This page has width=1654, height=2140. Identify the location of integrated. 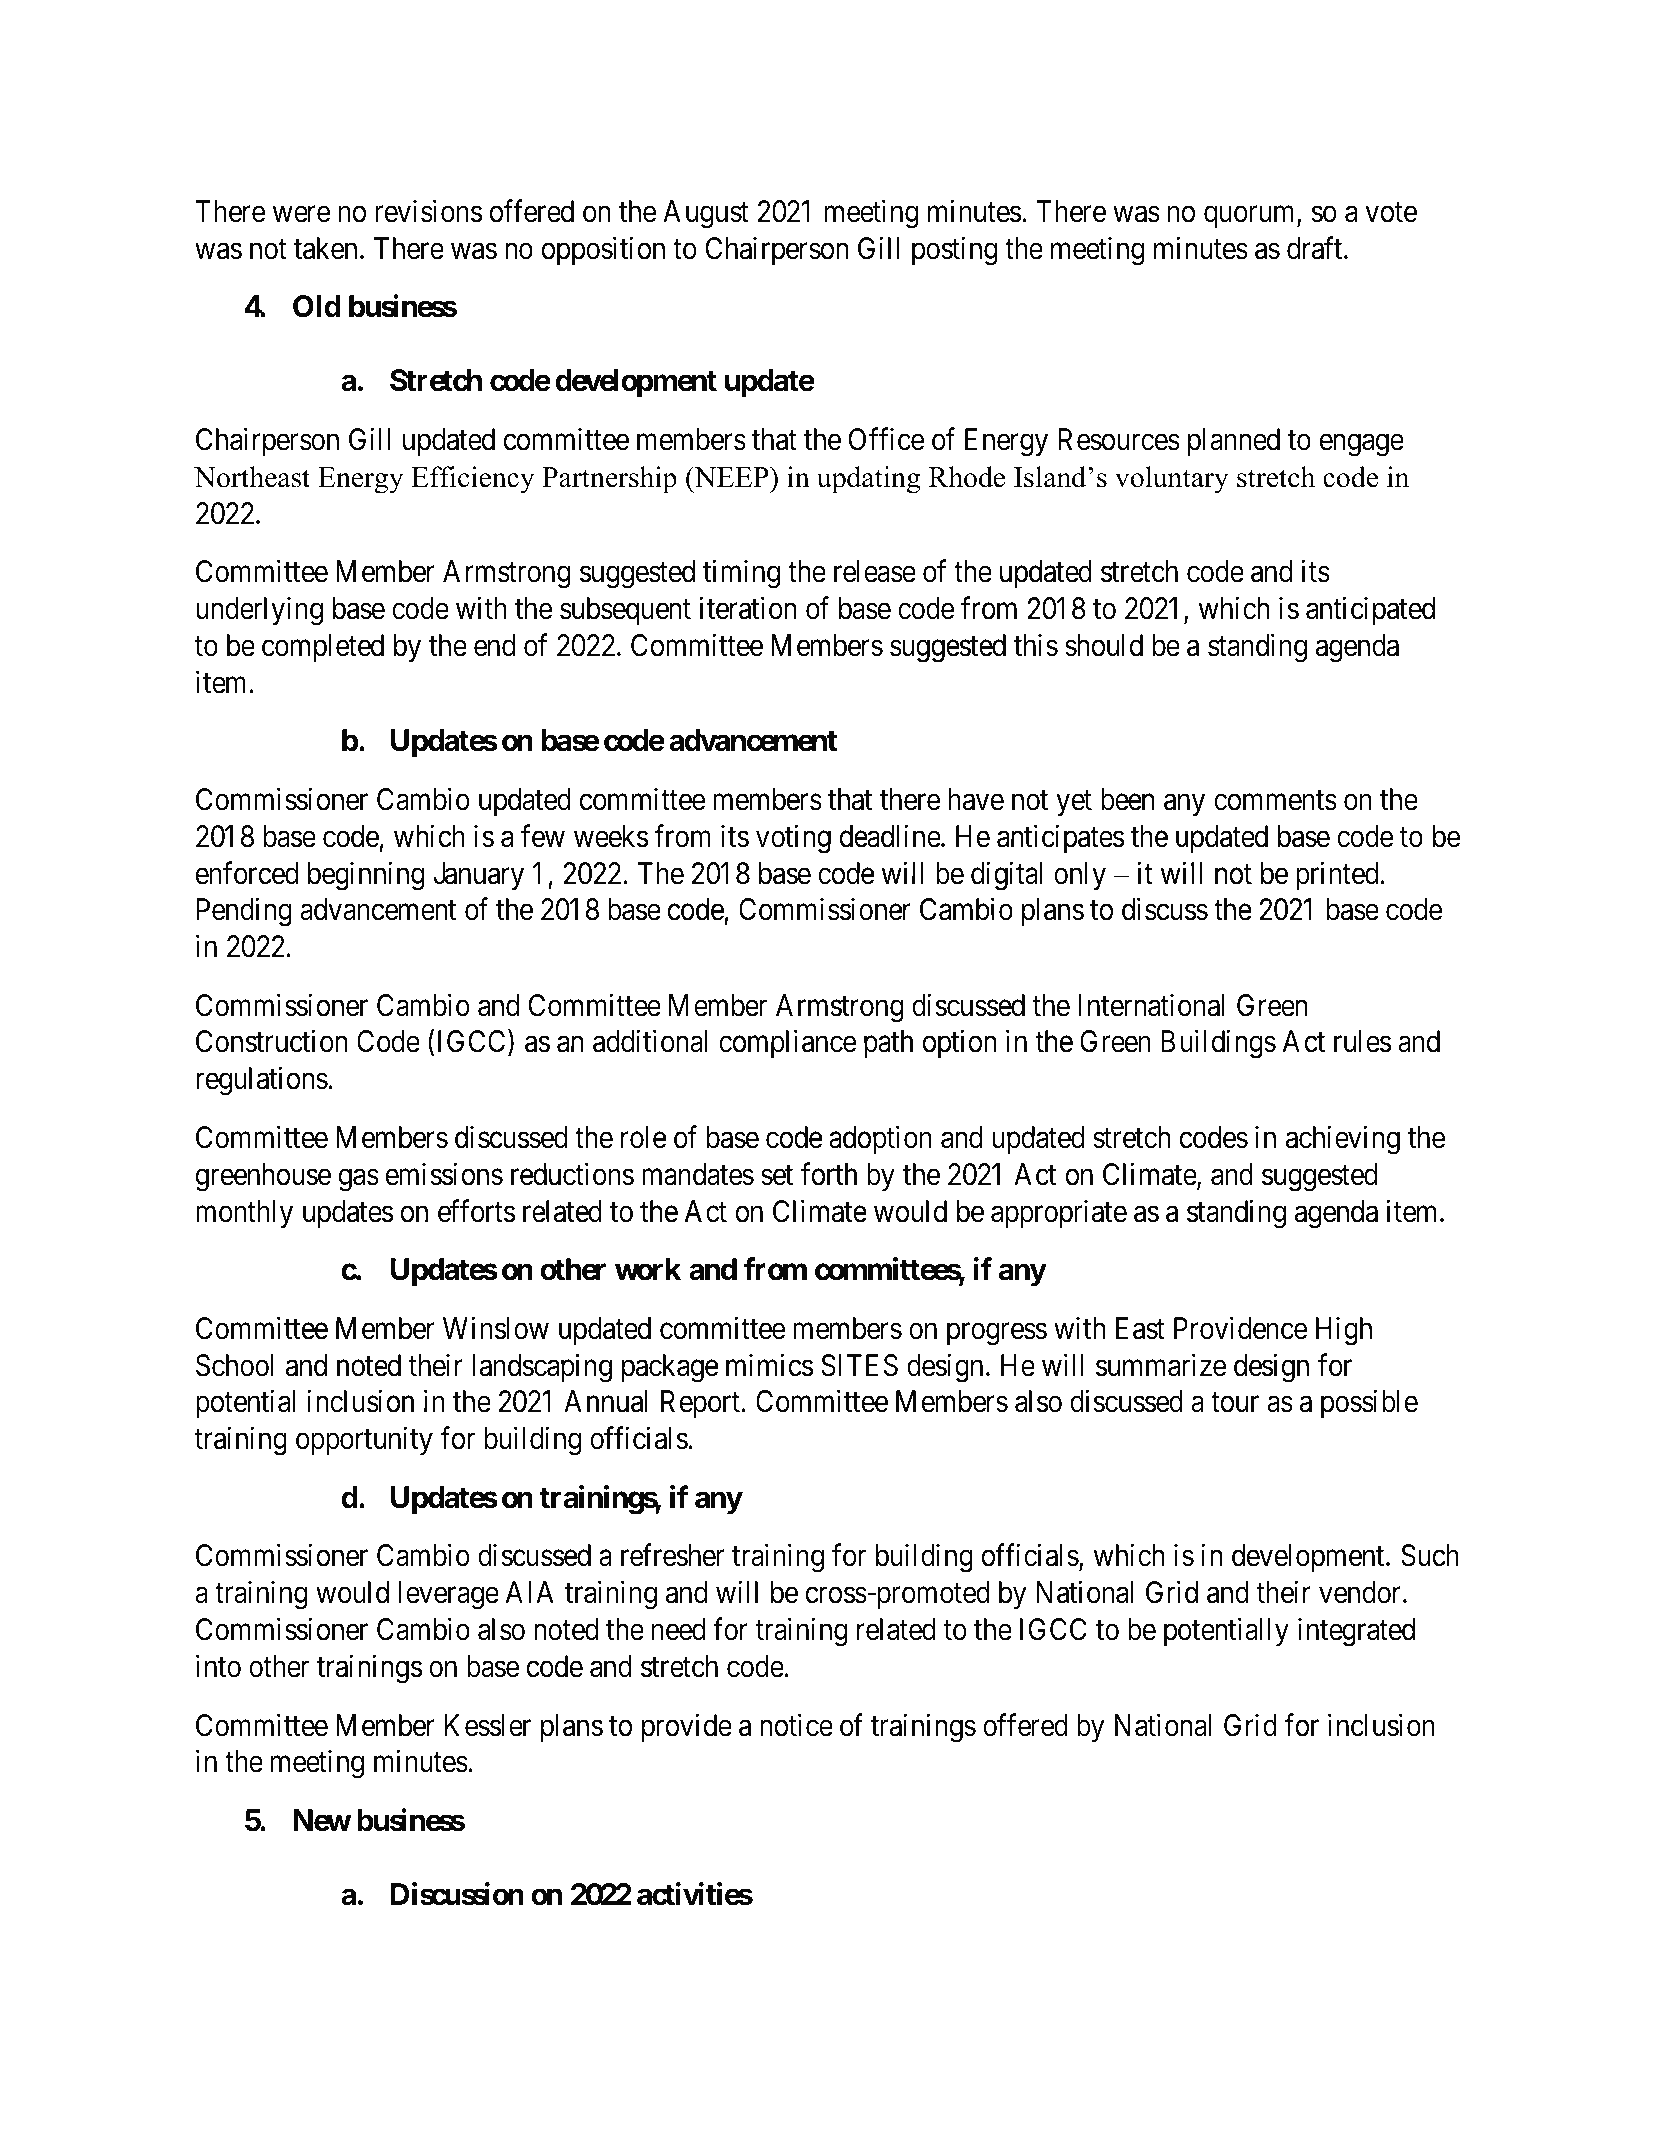
(1356, 1632).
